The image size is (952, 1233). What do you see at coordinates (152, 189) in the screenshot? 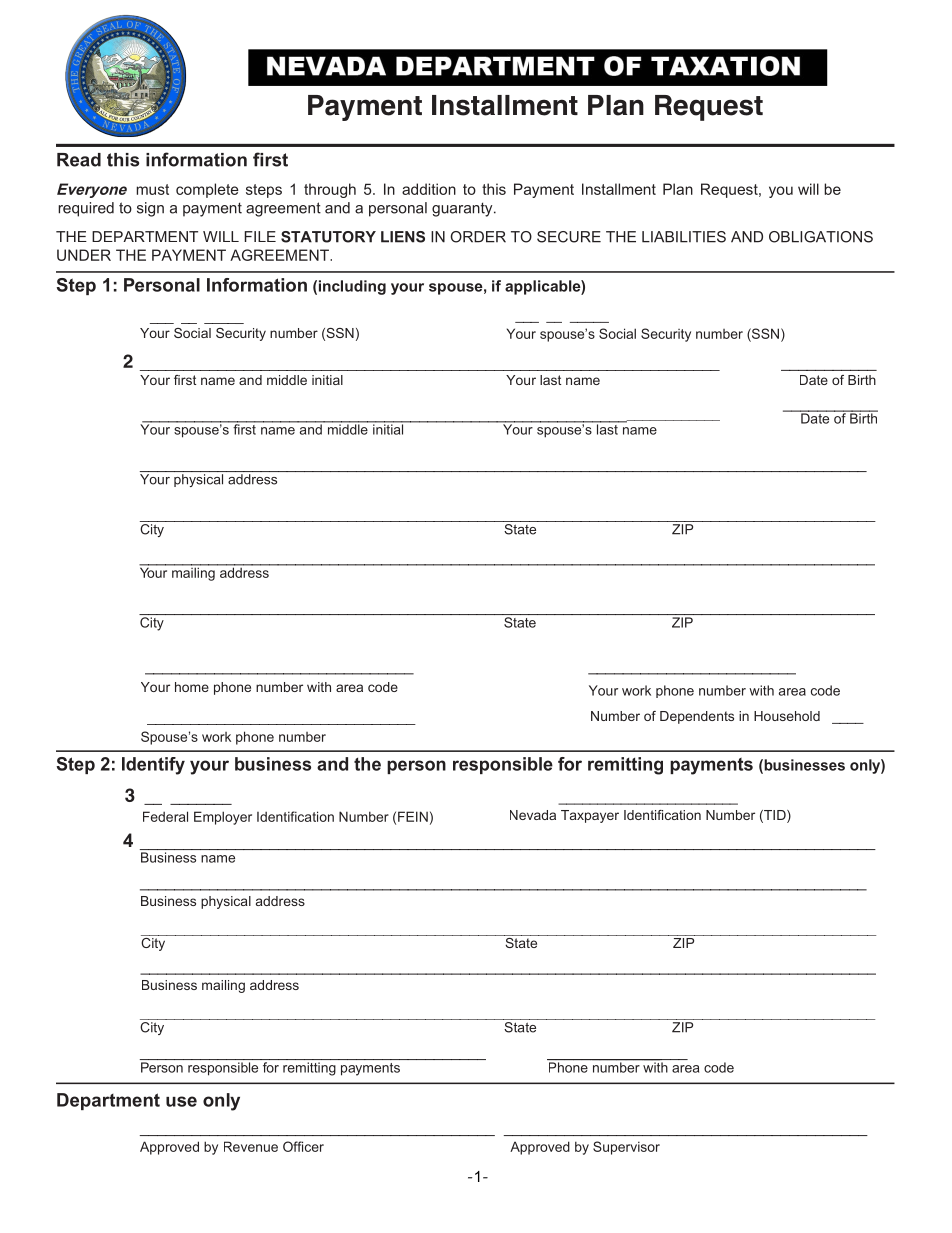
I see `must` at bounding box center [152, 189].
